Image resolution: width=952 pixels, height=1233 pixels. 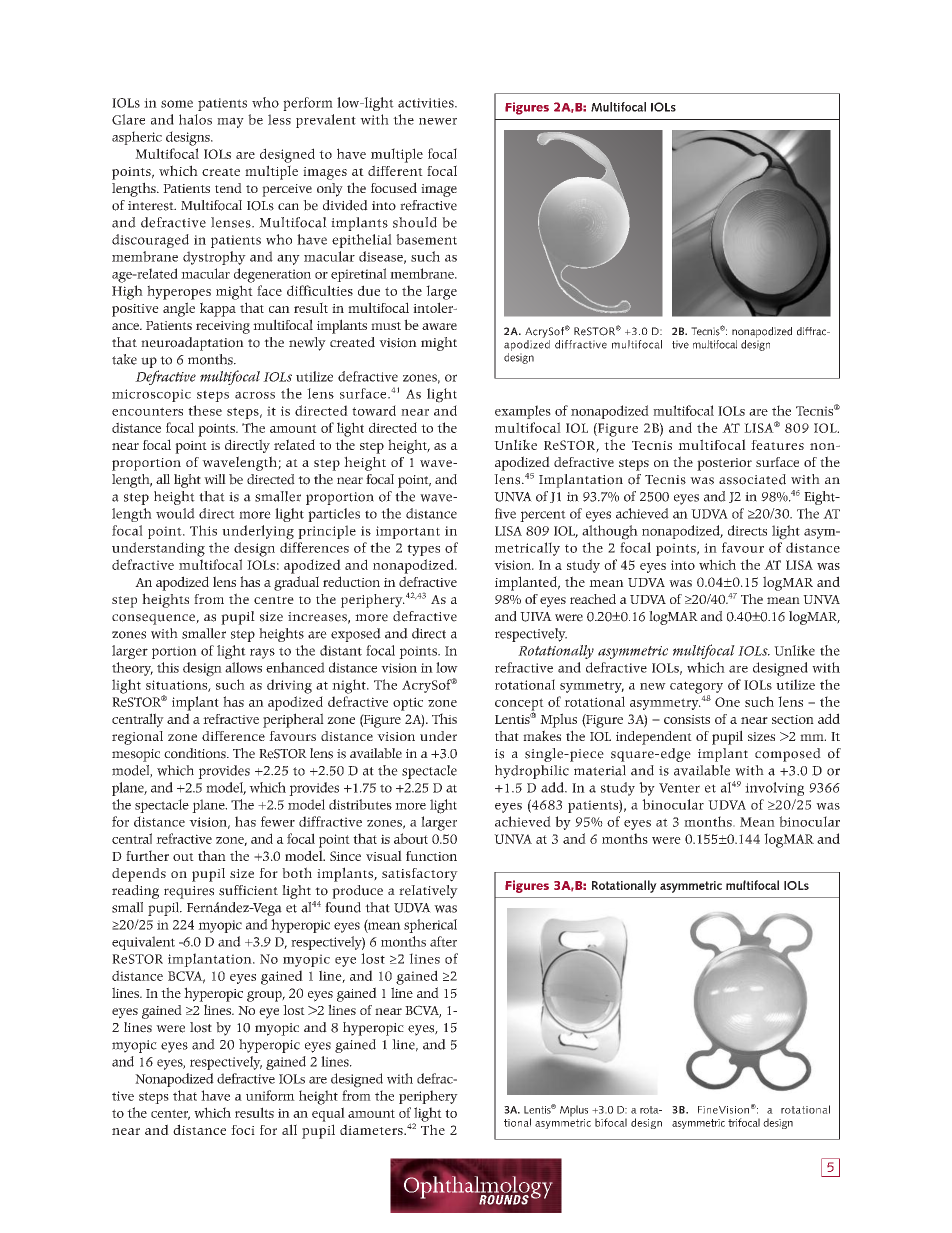 What do you see at coordinates (372, 1129) in the screenshot?
I see `diameters` at bounding box center [372, 1129].
